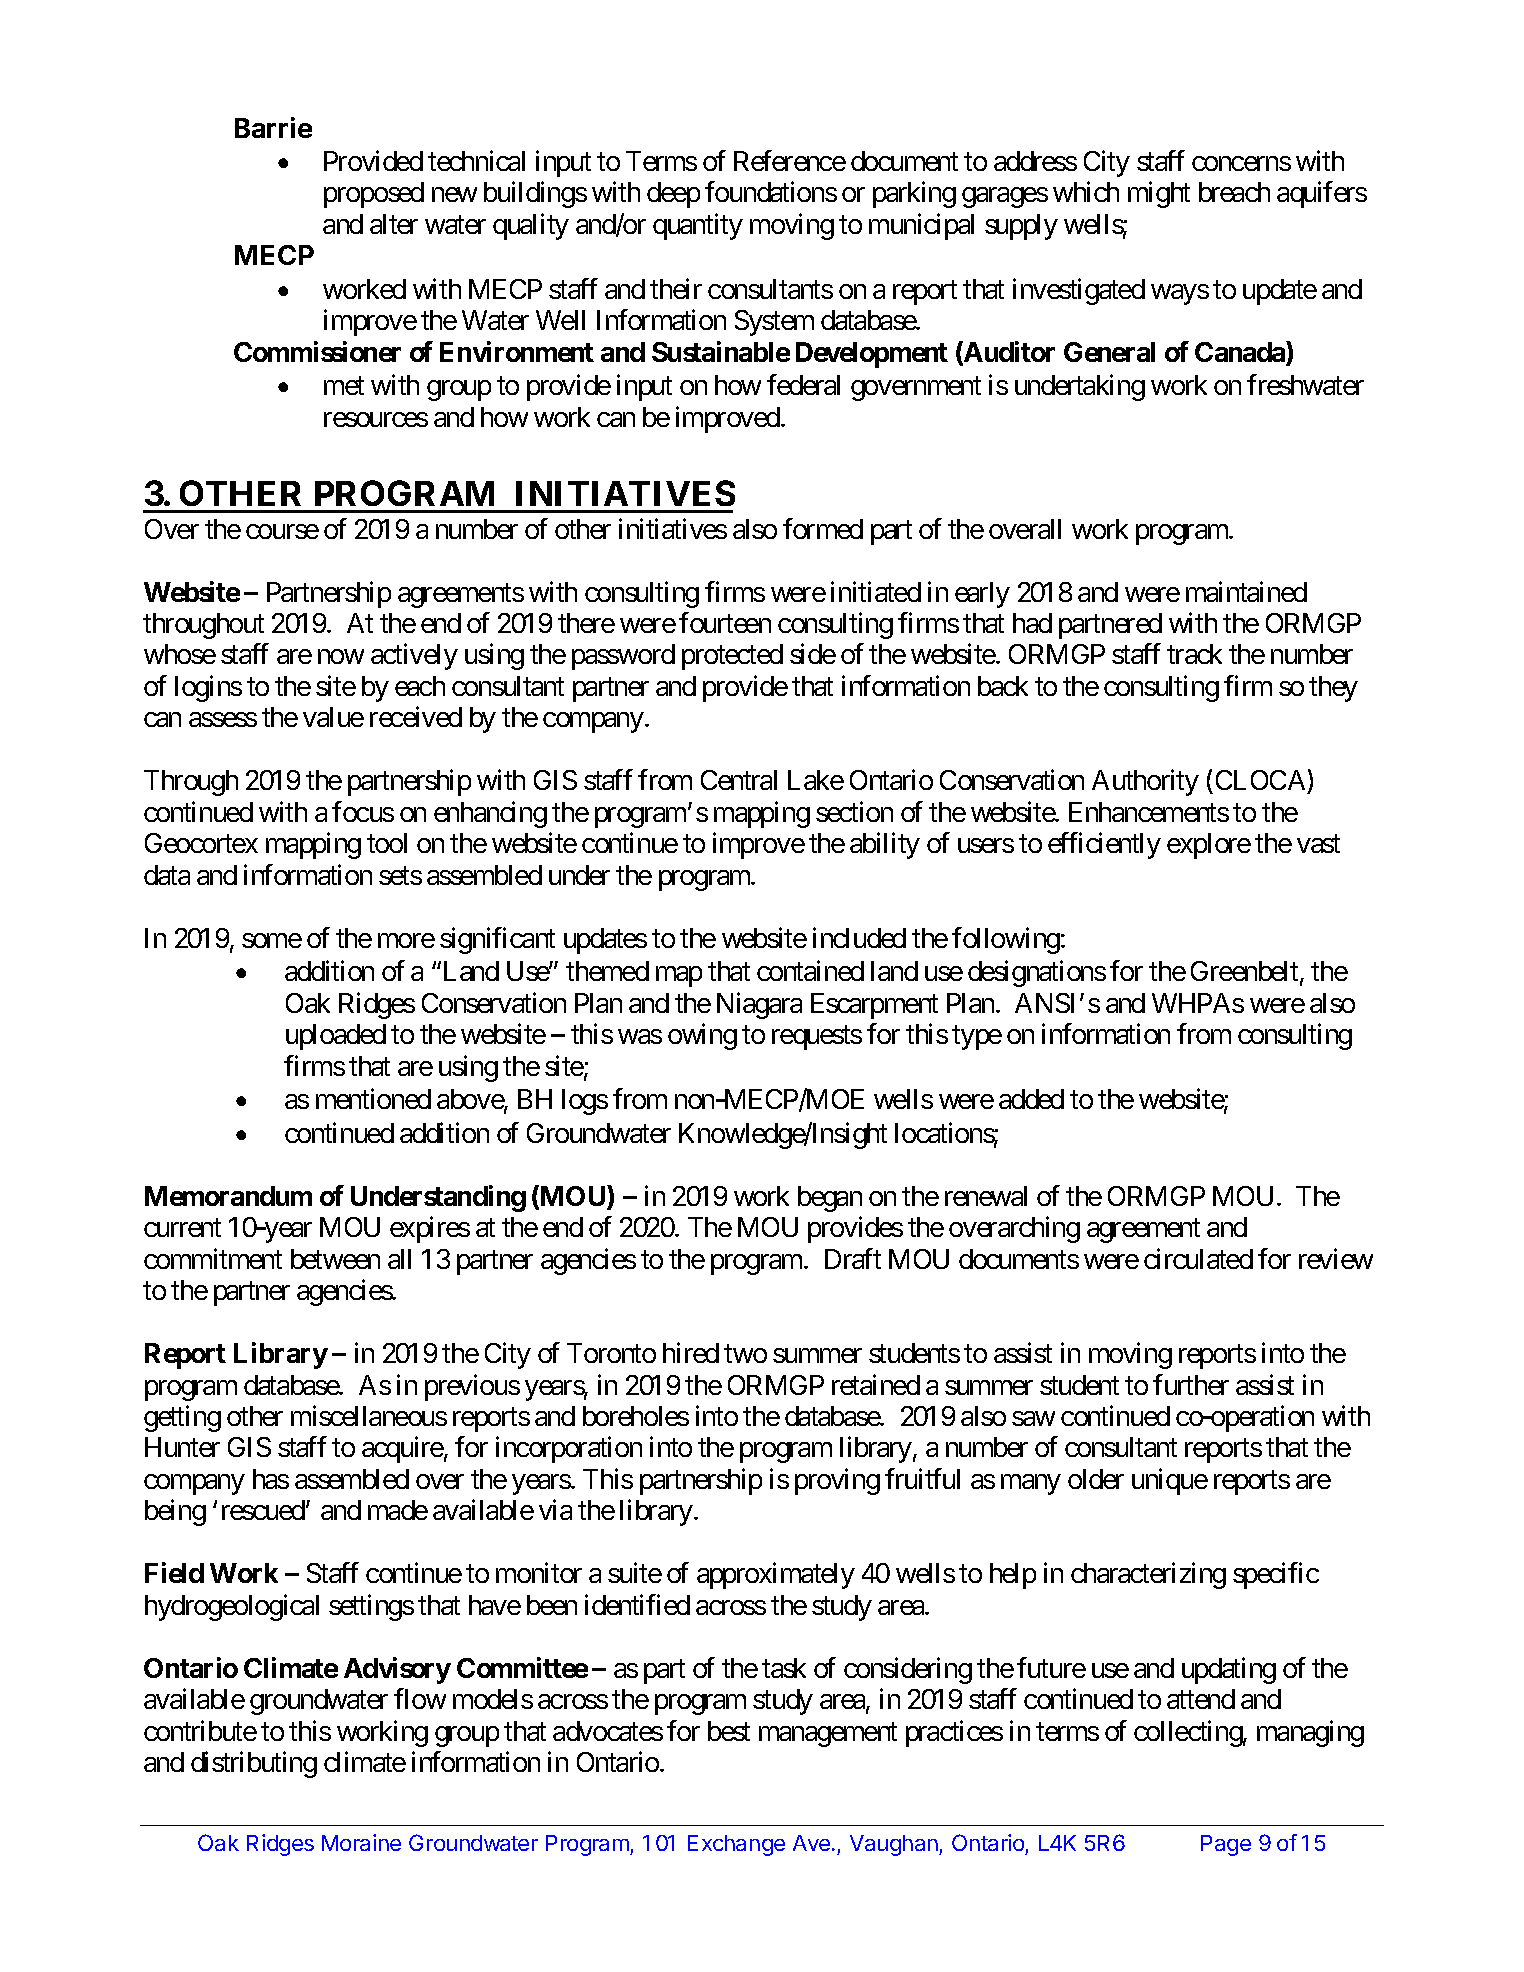 This screenshot has width=1524, height=1972. Describe the element at coordinates (254, 1764) in the screenshot. I see `distributing` at that location.
